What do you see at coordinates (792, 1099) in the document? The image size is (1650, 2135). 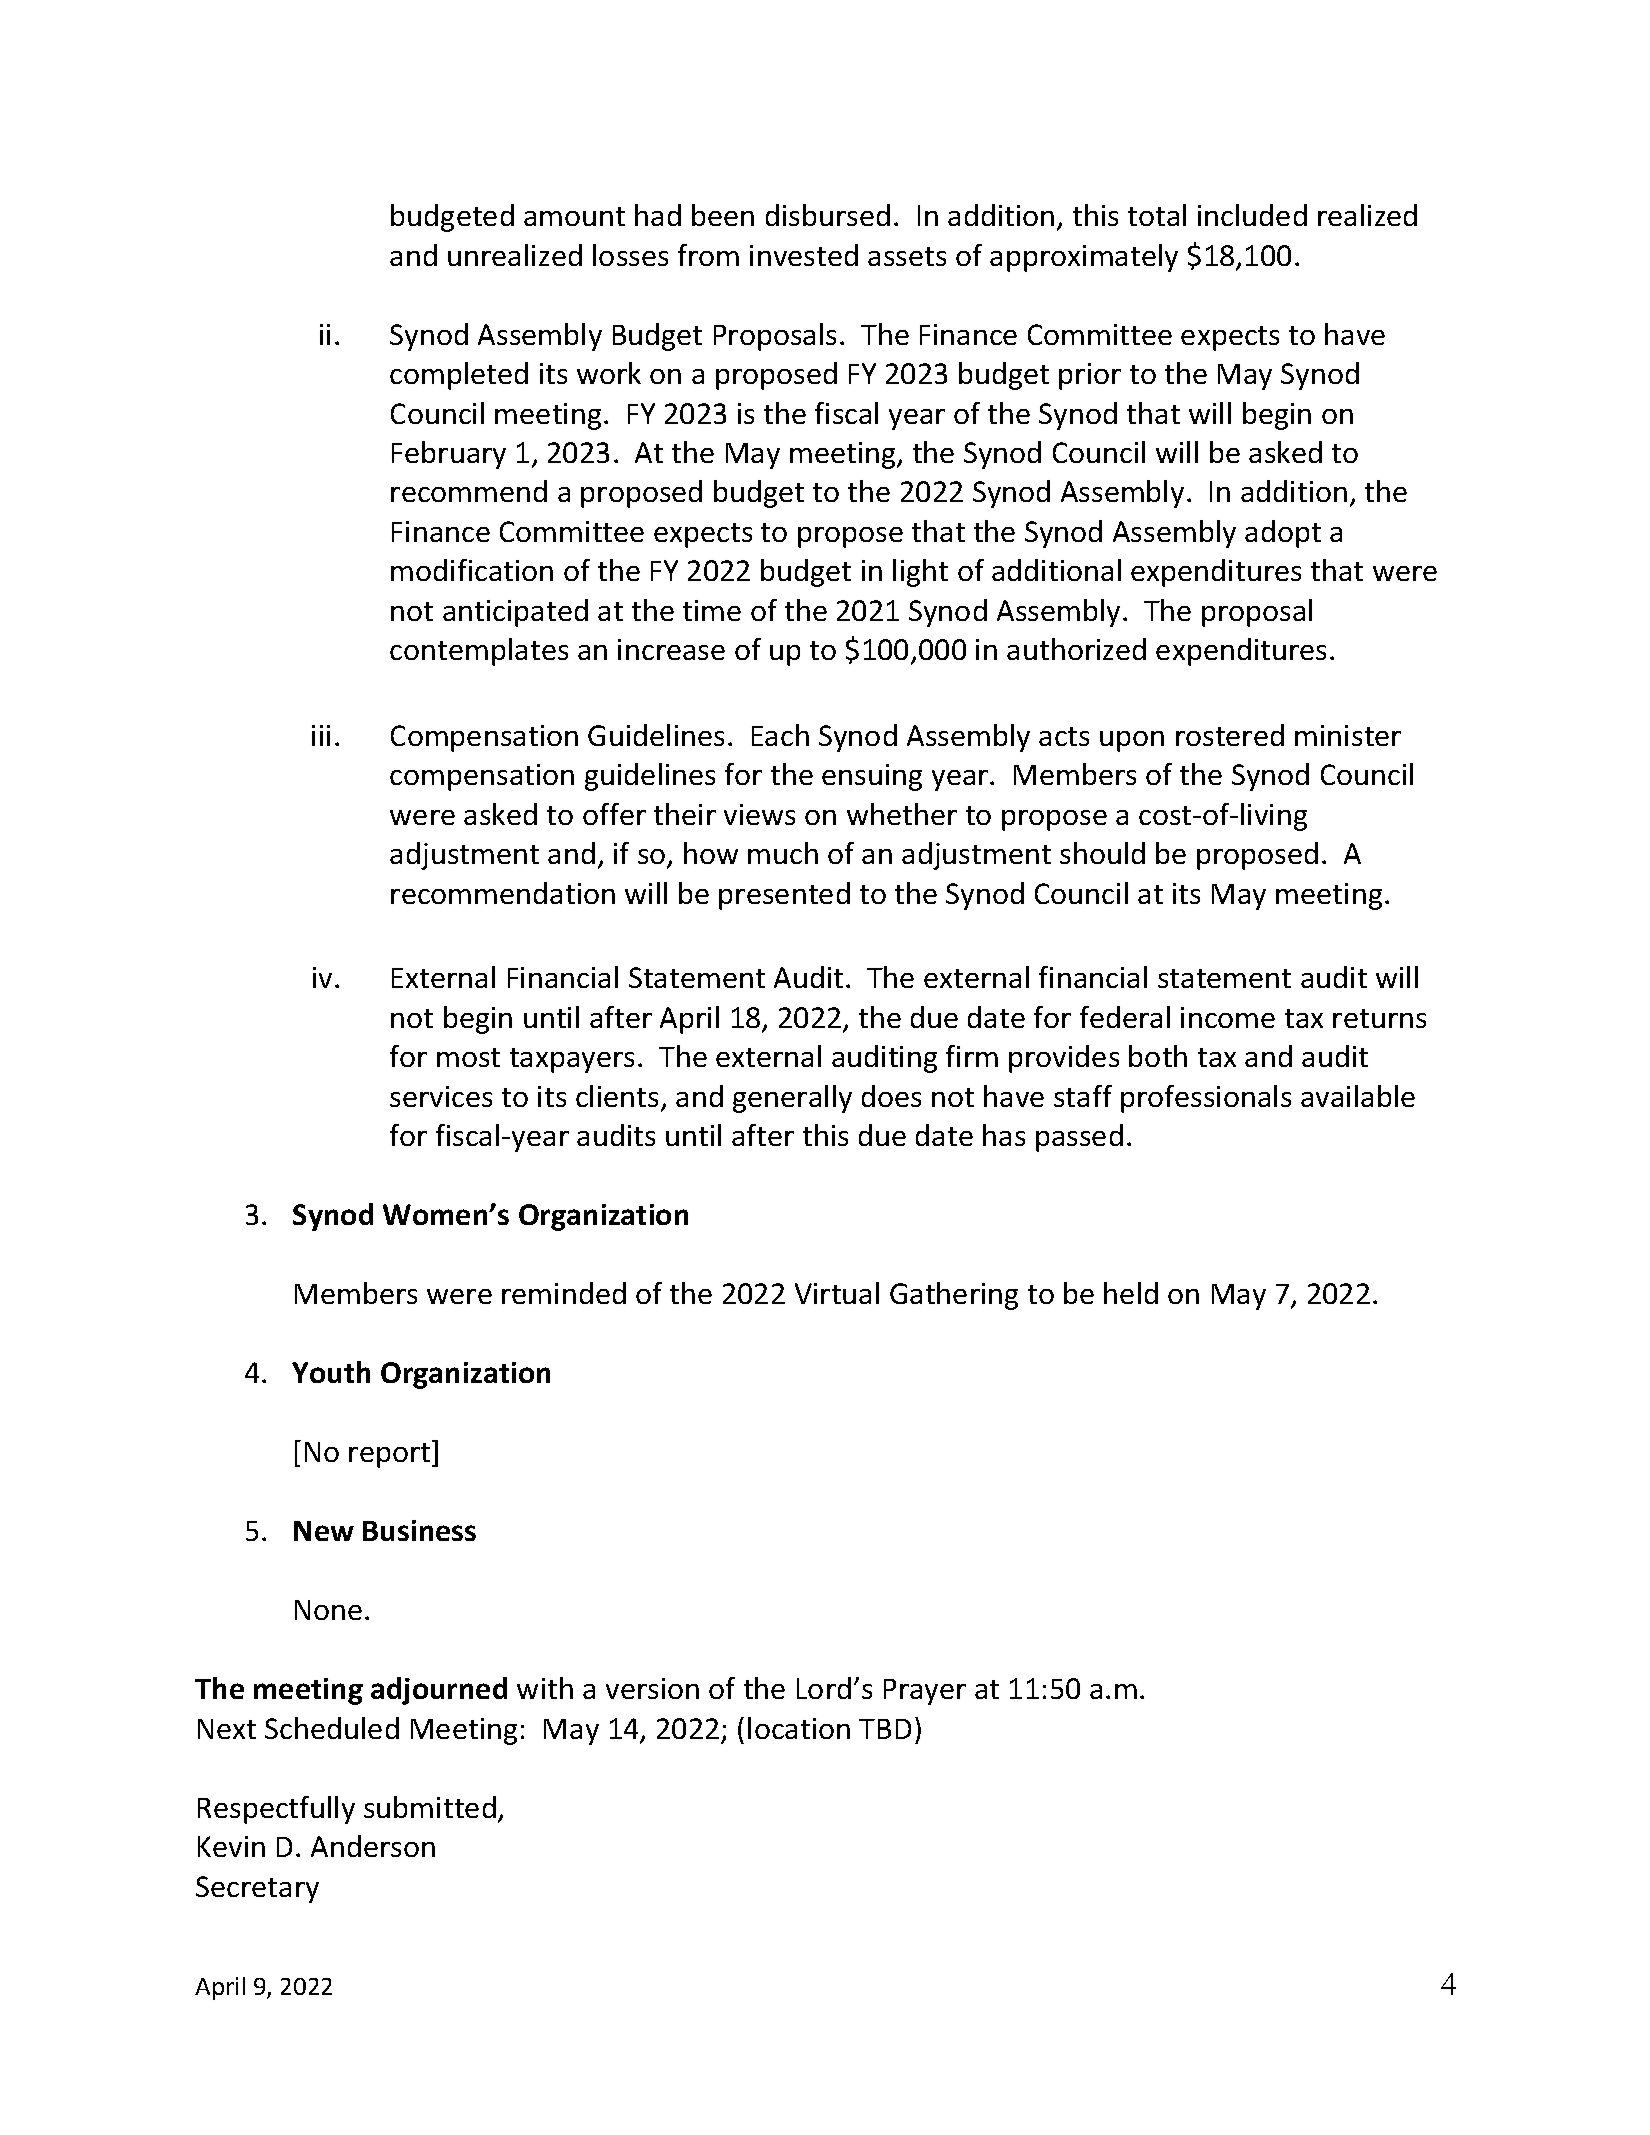 I see `generally` at bounding box center [792, 1099].
